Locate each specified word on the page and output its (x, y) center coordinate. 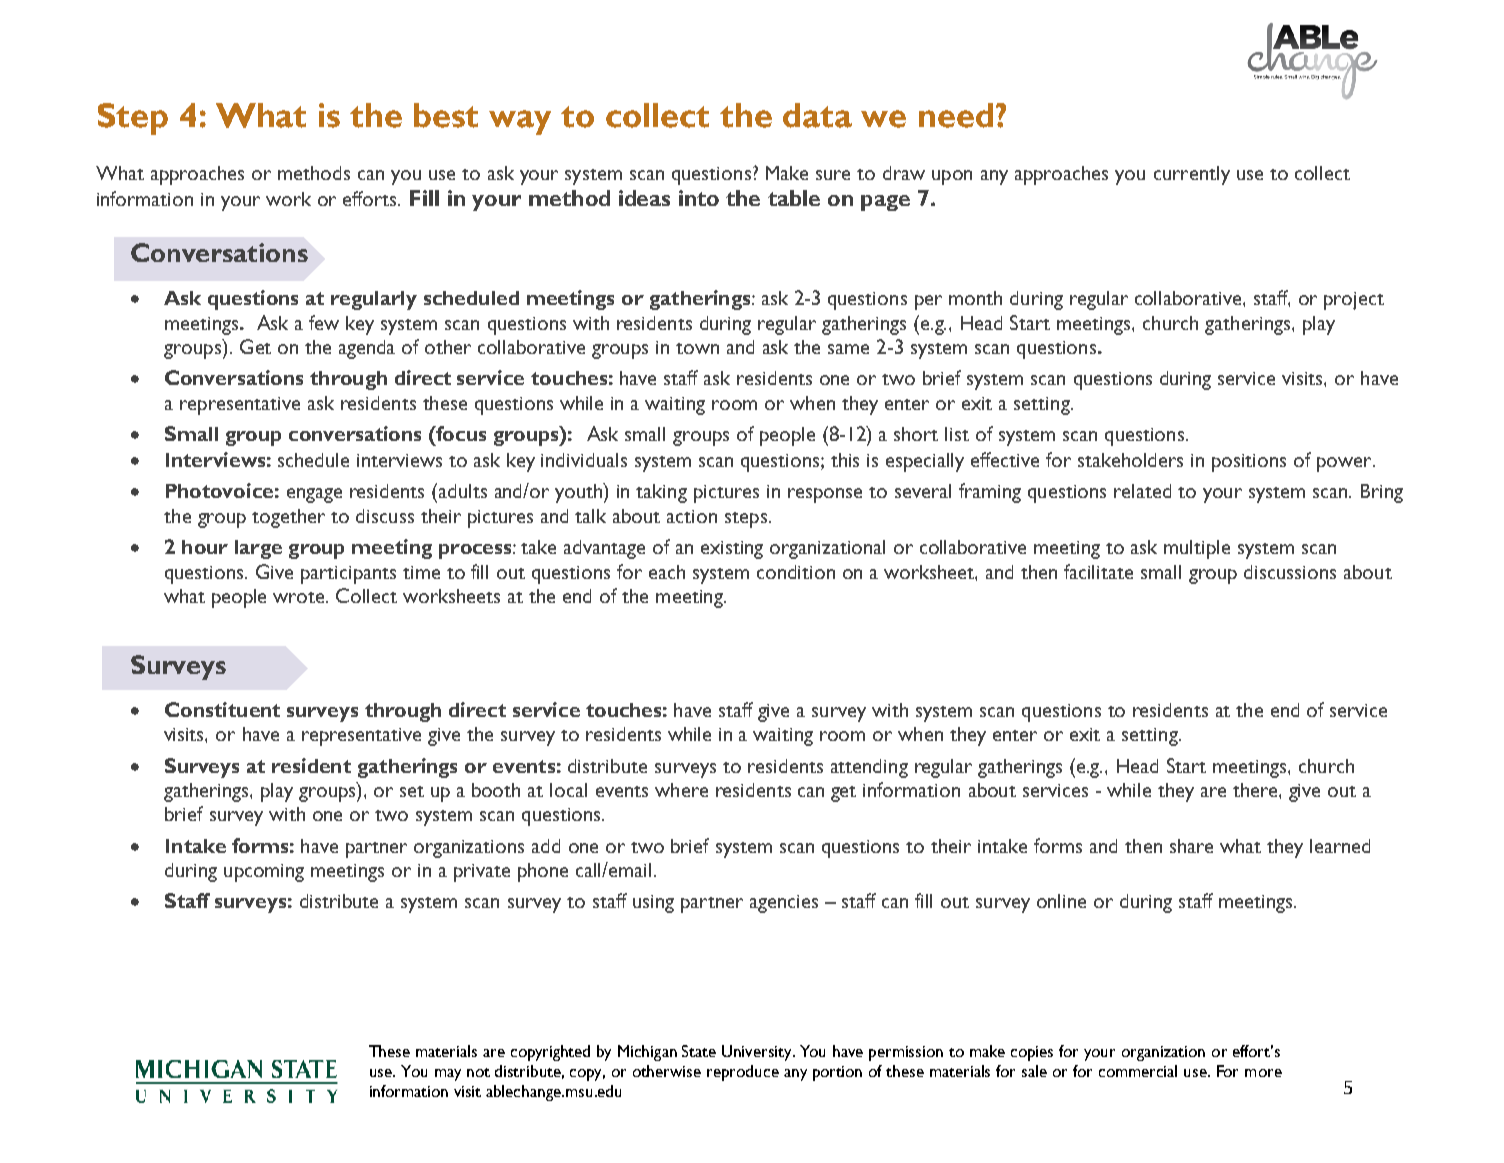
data (817, 115)
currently (1192, 175)
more (1263, 1073)
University (758, 1053)
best (446, 115)
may (448, 1075)
